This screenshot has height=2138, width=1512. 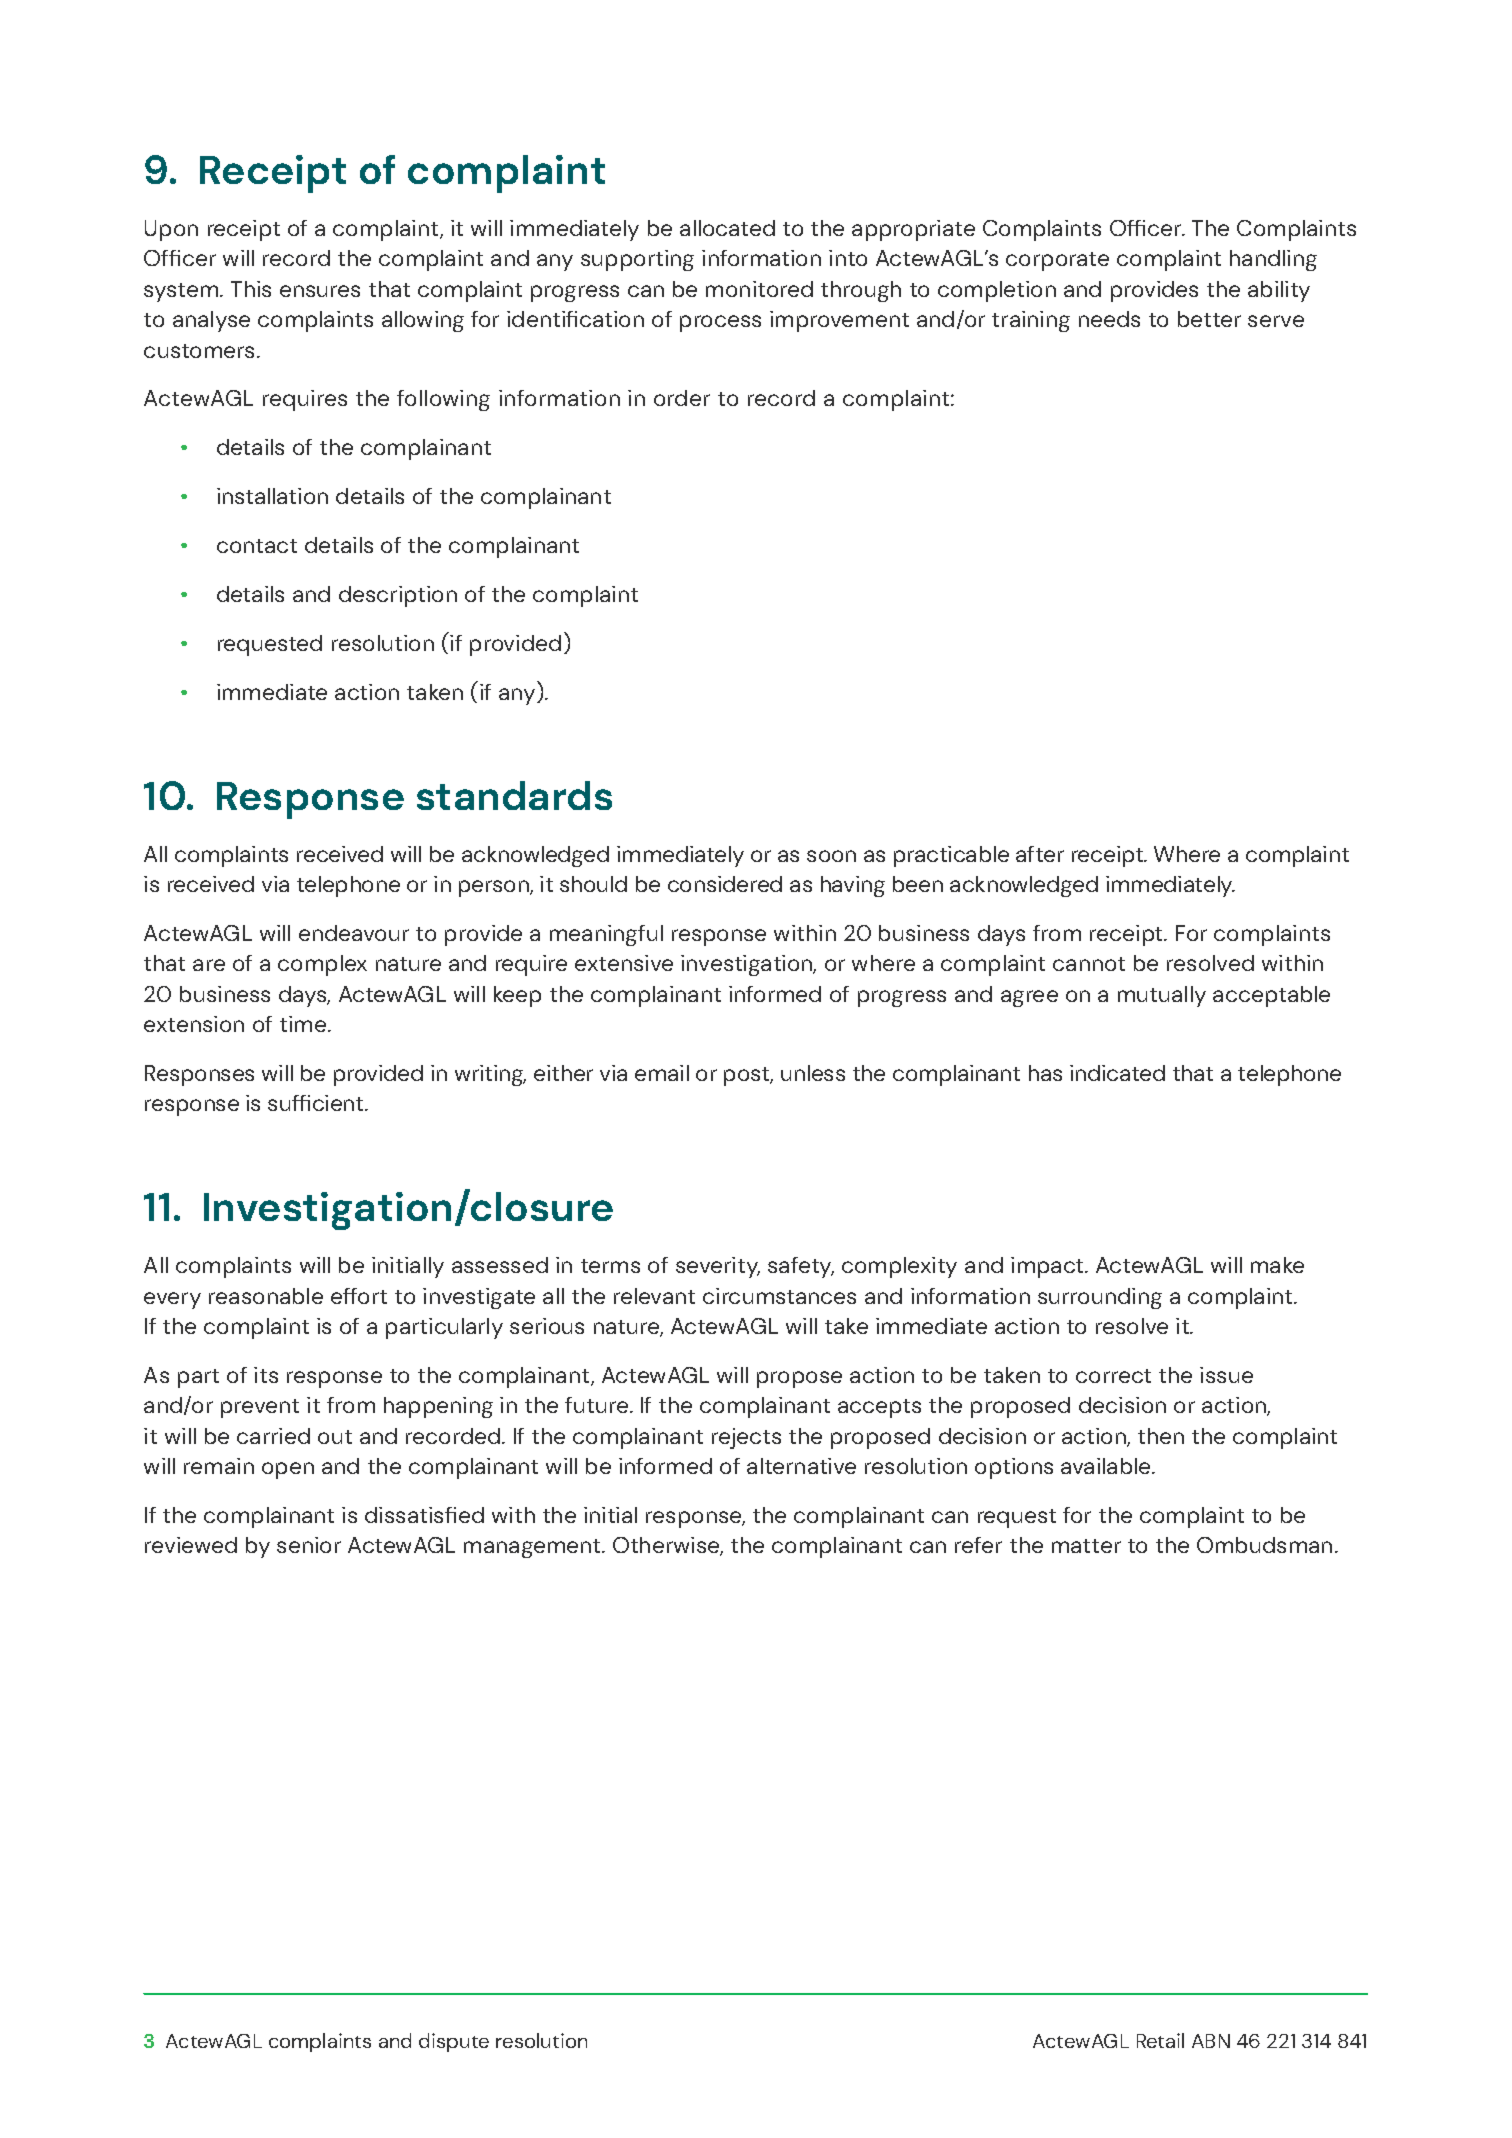 I want to click on indicated, so click(x=1117, y=1073).
